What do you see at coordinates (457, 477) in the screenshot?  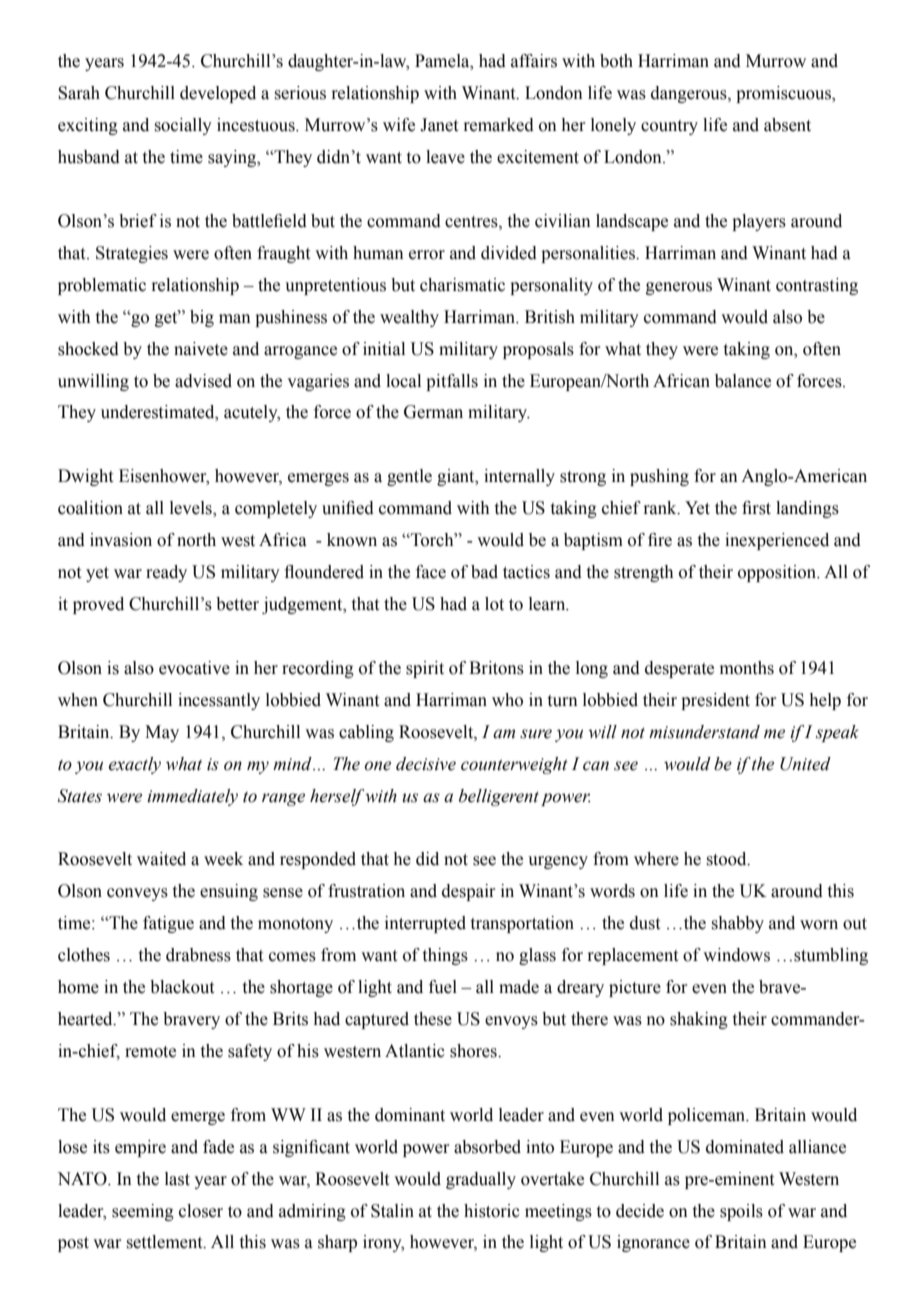 I see `giant` at bounding box center [457, 477].
